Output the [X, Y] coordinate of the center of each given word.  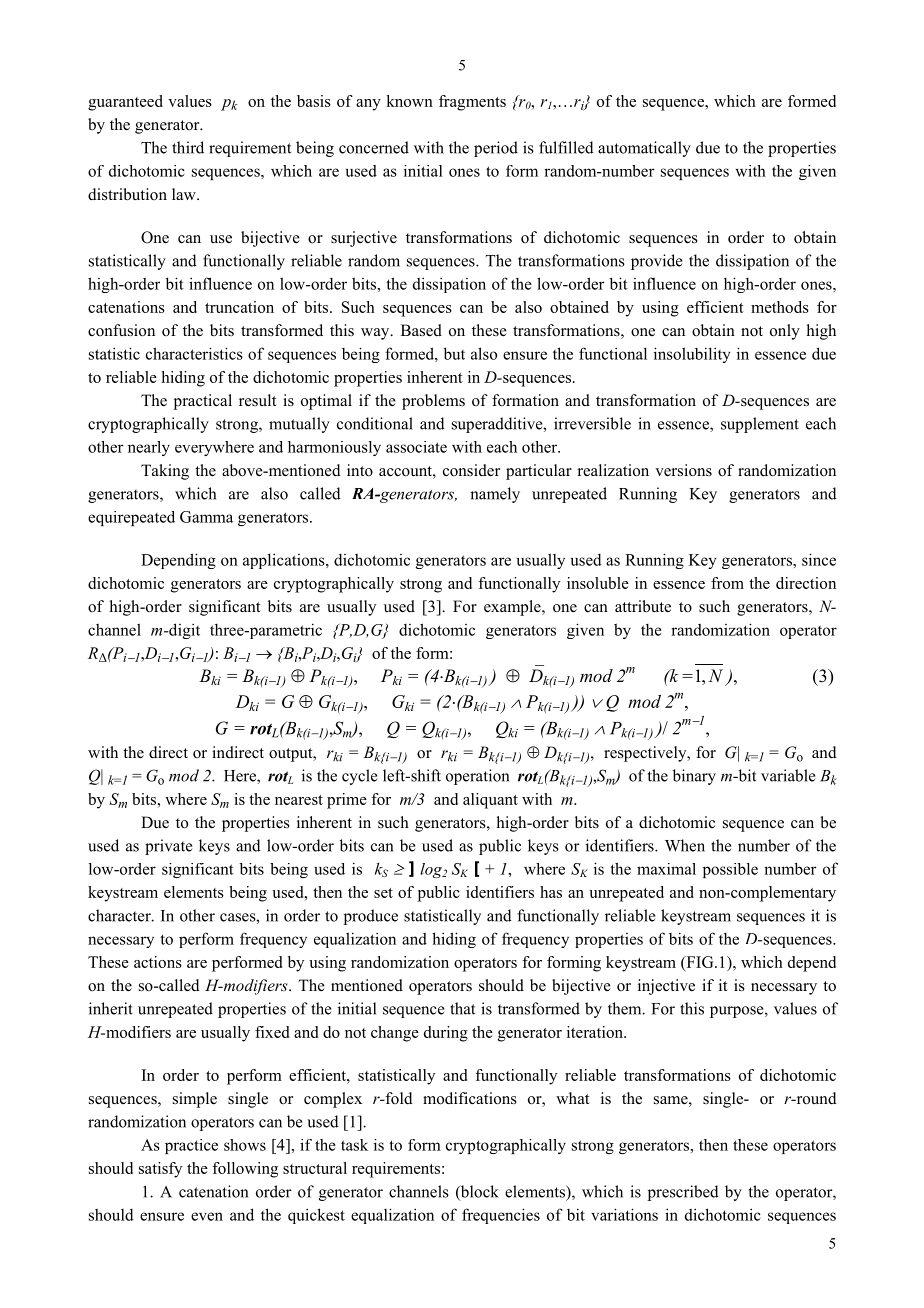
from [727, 583]
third [188, 147]
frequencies [501, 1216]
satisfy [160, 1170]
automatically [644, 149]
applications [285, 561]
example [513, 608]
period [496, 149]
